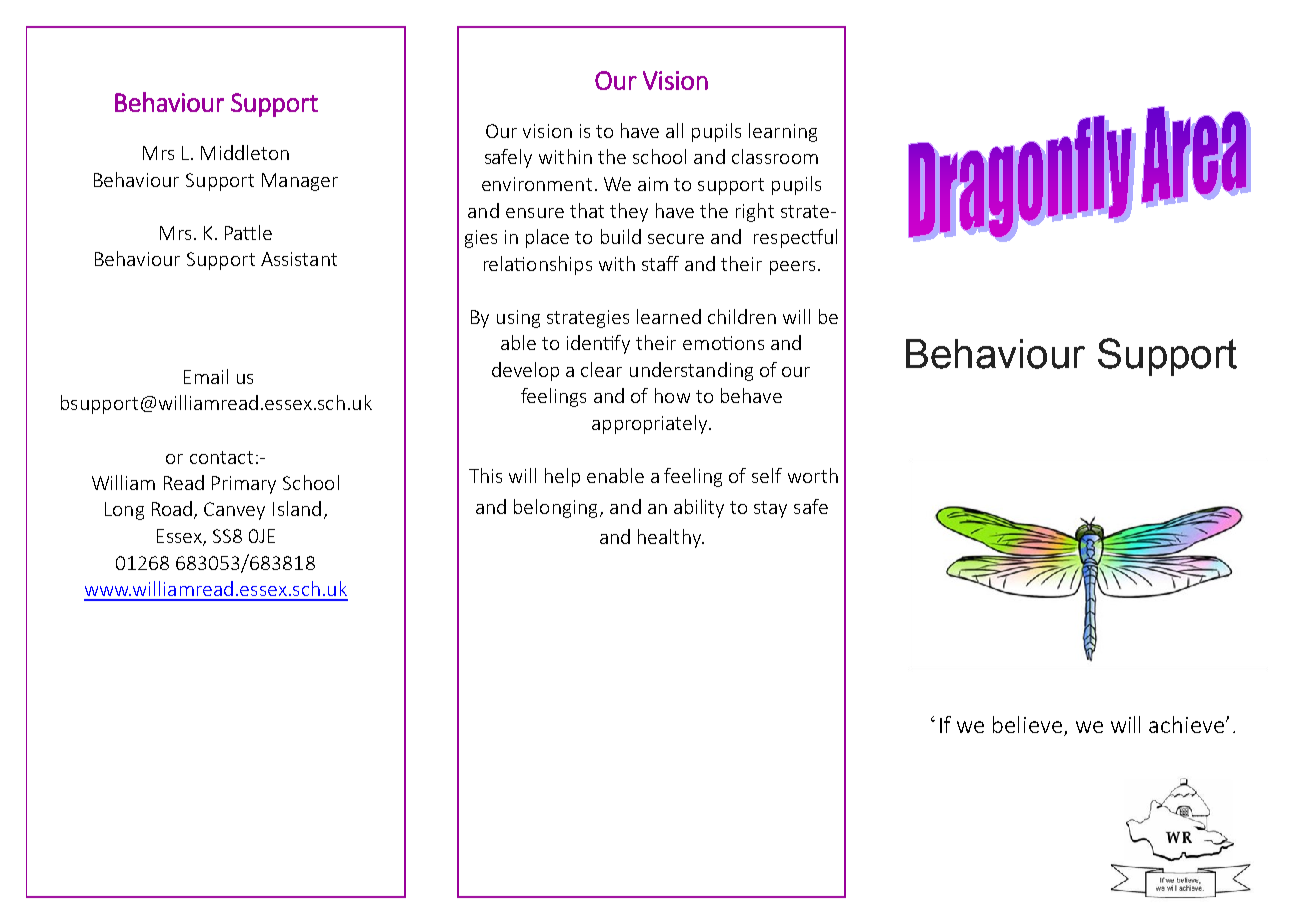 Image resolution: width=1308 pixels, height=924 pixels. Describe the element at coordinates (674, 130) in the document. I see `all` at that location.
